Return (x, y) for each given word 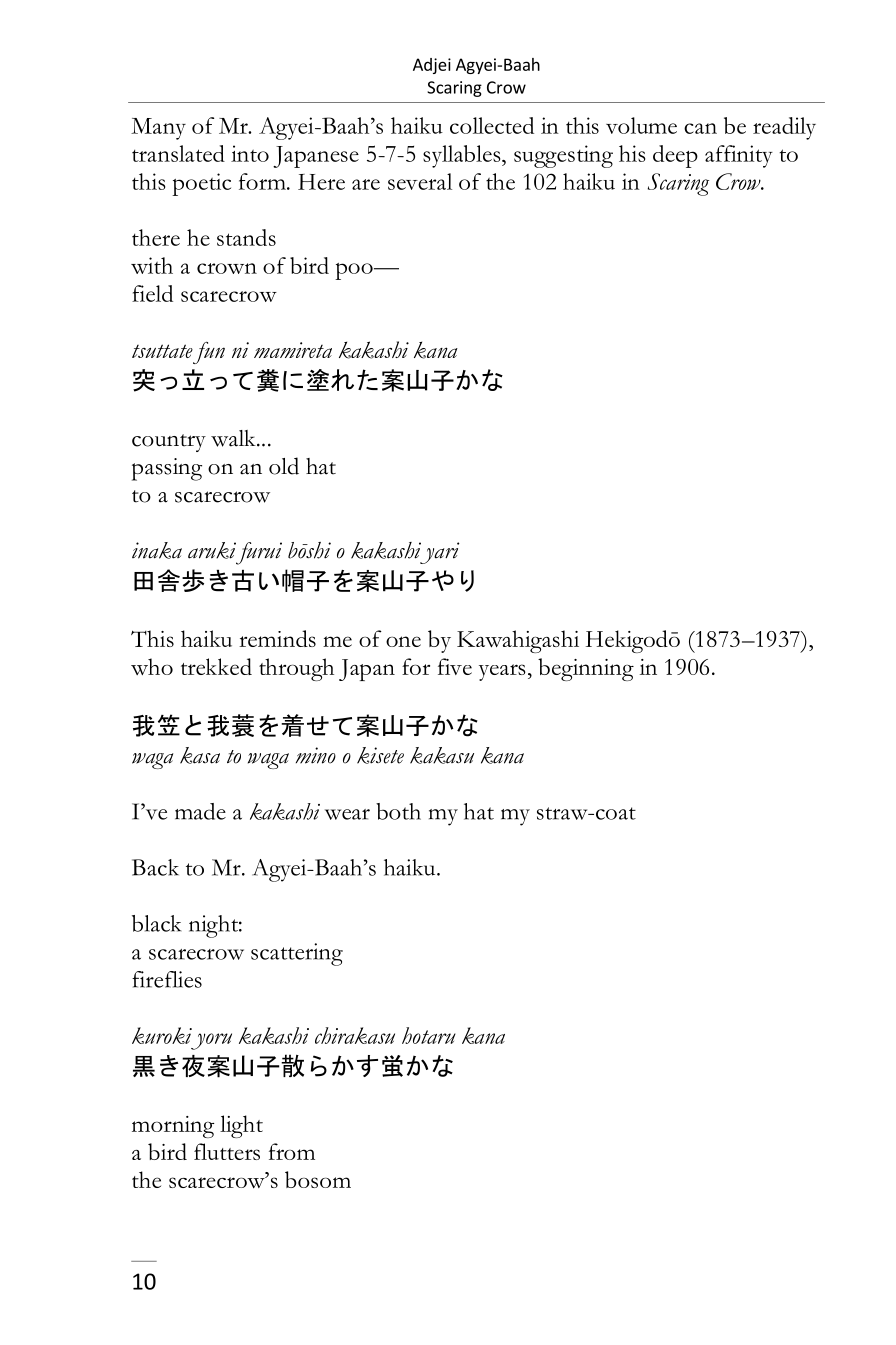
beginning (586, 669)
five (455, 666)
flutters (227, 1151)
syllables (463, 156)
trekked (216, 666)
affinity (739, 156)
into (250, 153)
